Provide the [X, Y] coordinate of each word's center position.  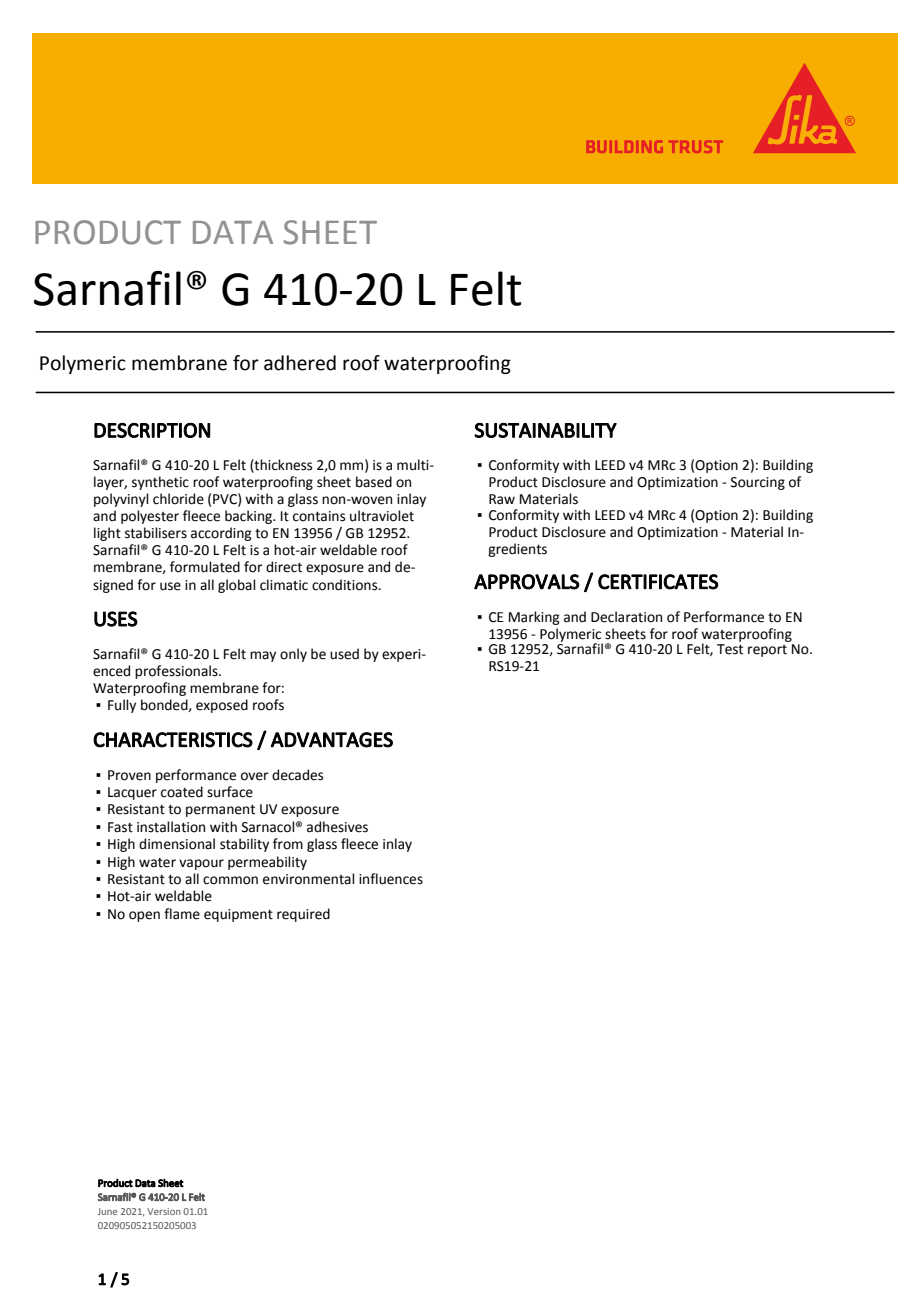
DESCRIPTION [152, 430]
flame [182, 914]
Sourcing [758, 483]
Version [164, 1211]
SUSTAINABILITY [545, 430]
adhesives [337, 827]
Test [730, 649]
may [263, 656]
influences [391, 879]
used [344, 654]
